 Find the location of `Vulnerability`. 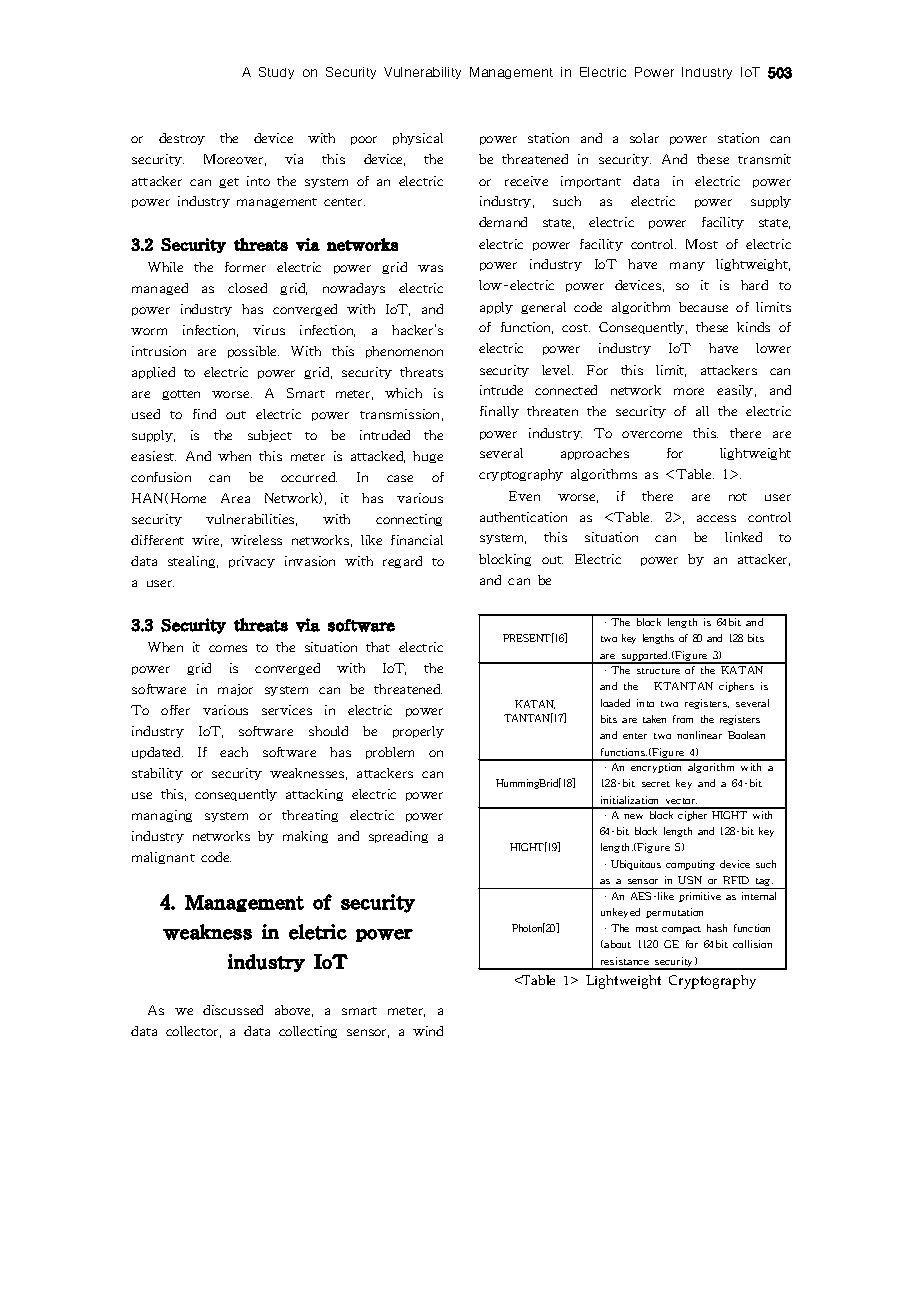

Vulnerability is located at coordinates (422, 73).
